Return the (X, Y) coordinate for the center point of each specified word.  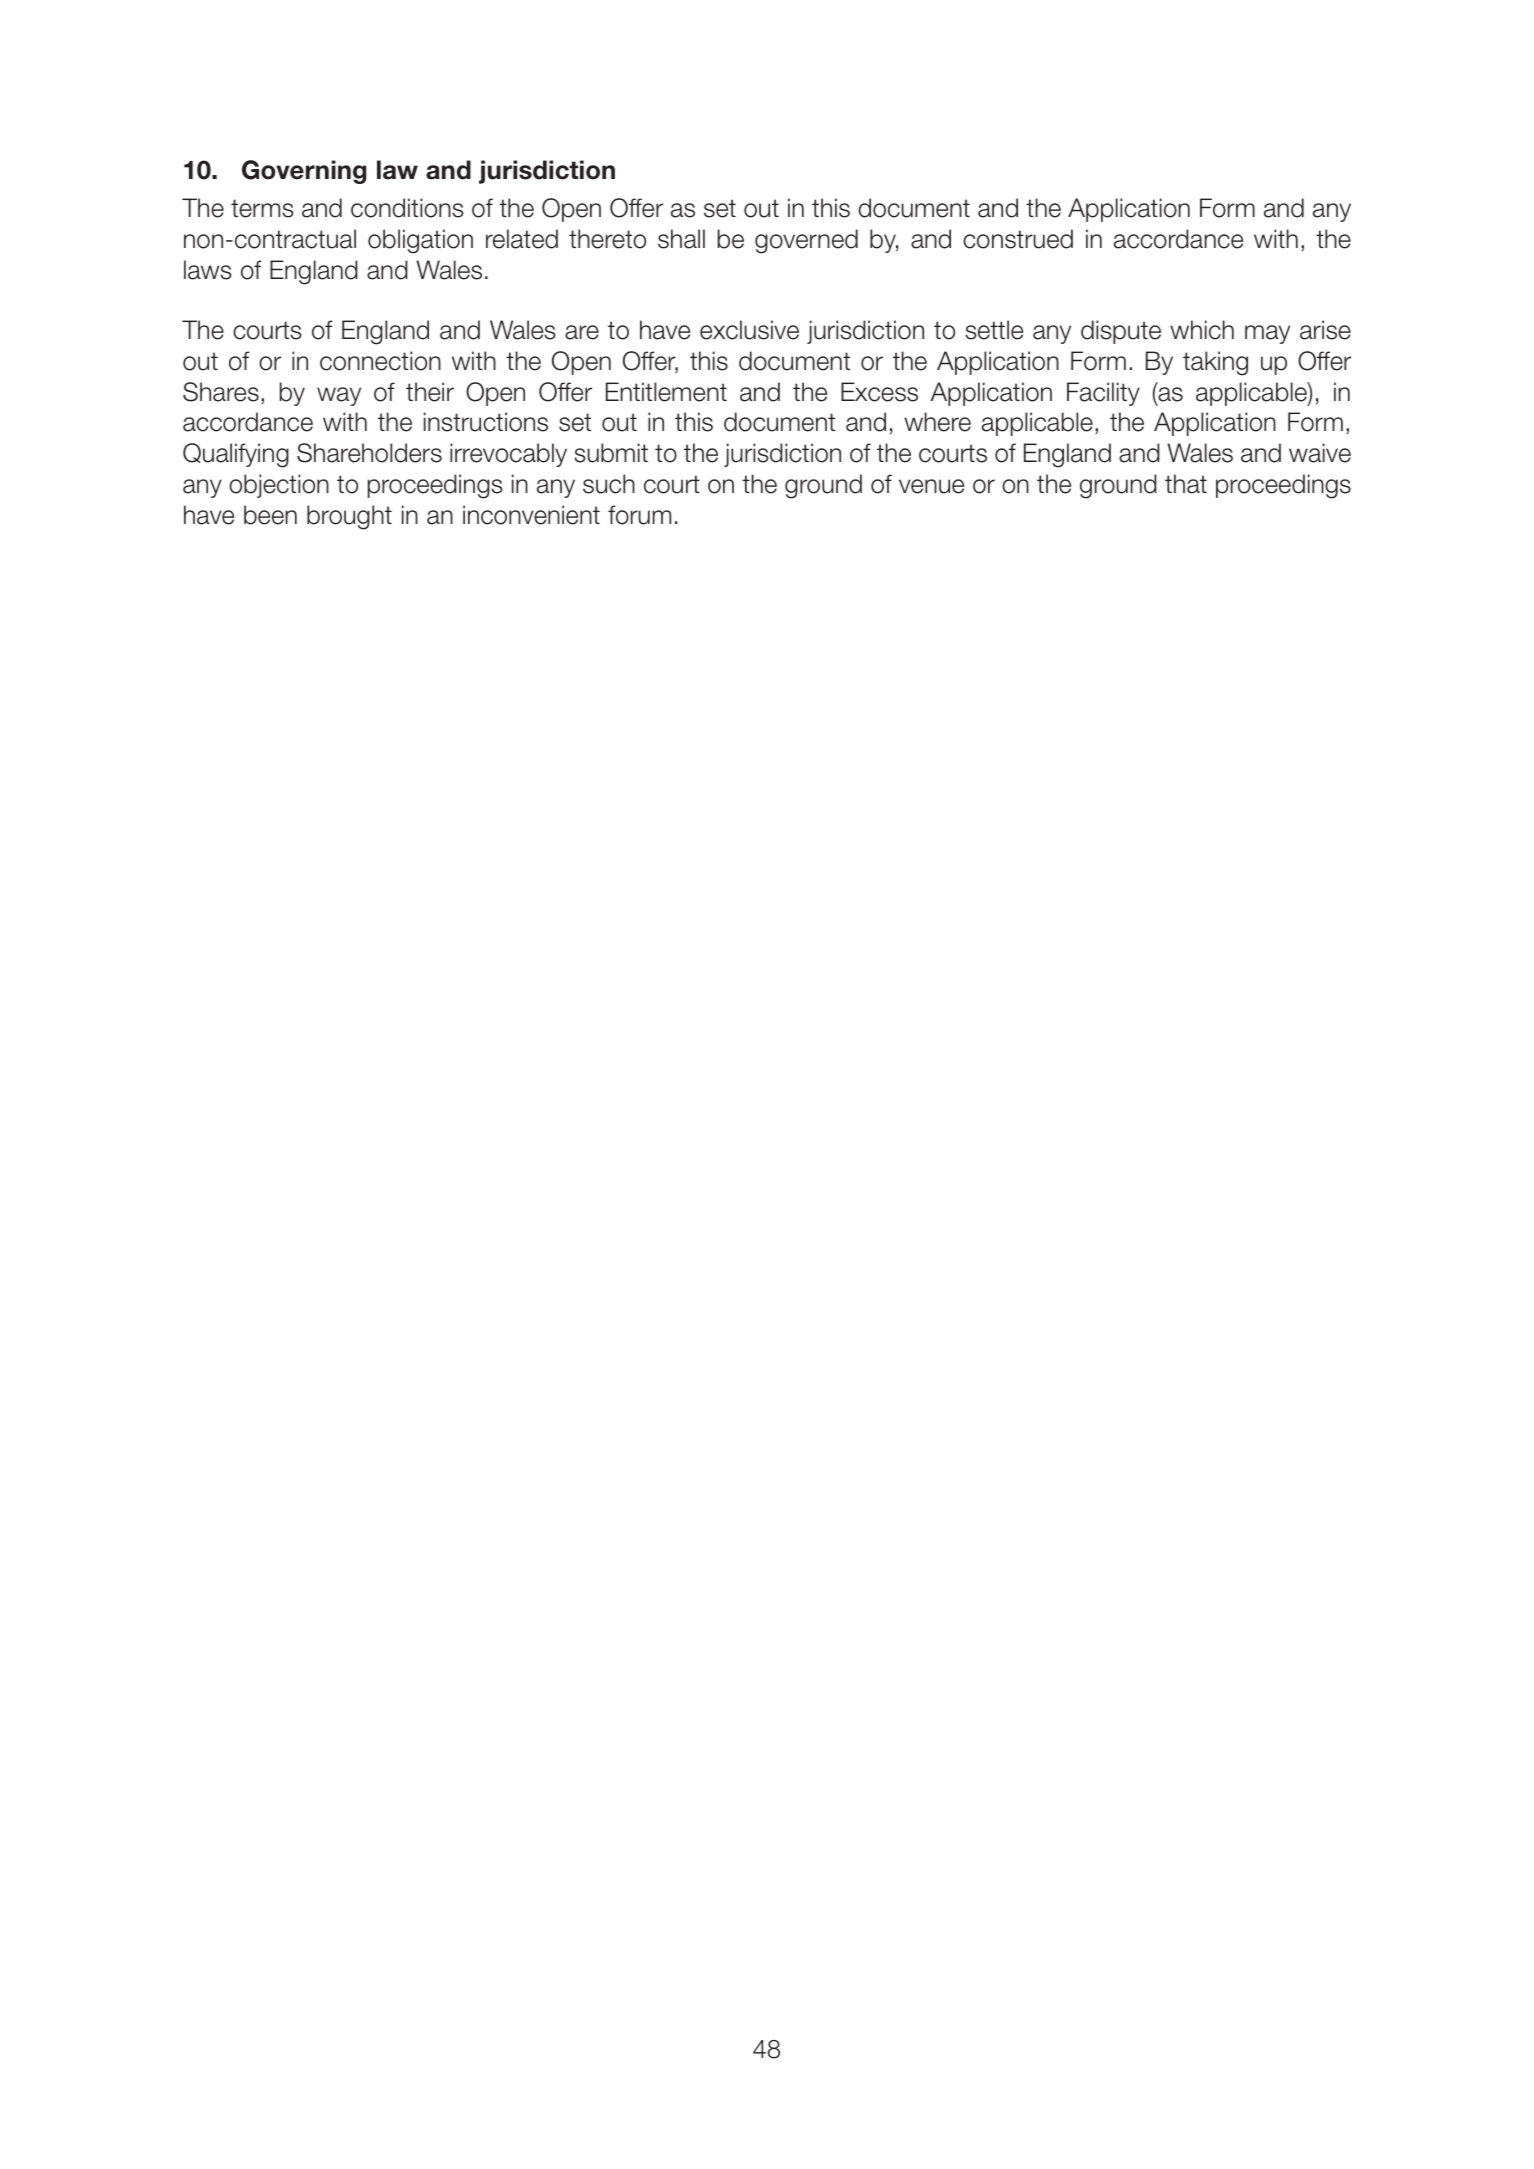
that (1186, 484)
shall (681, 239)
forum (639, 515)
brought (349, 517)
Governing (304, 172)
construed (1018, 239)
